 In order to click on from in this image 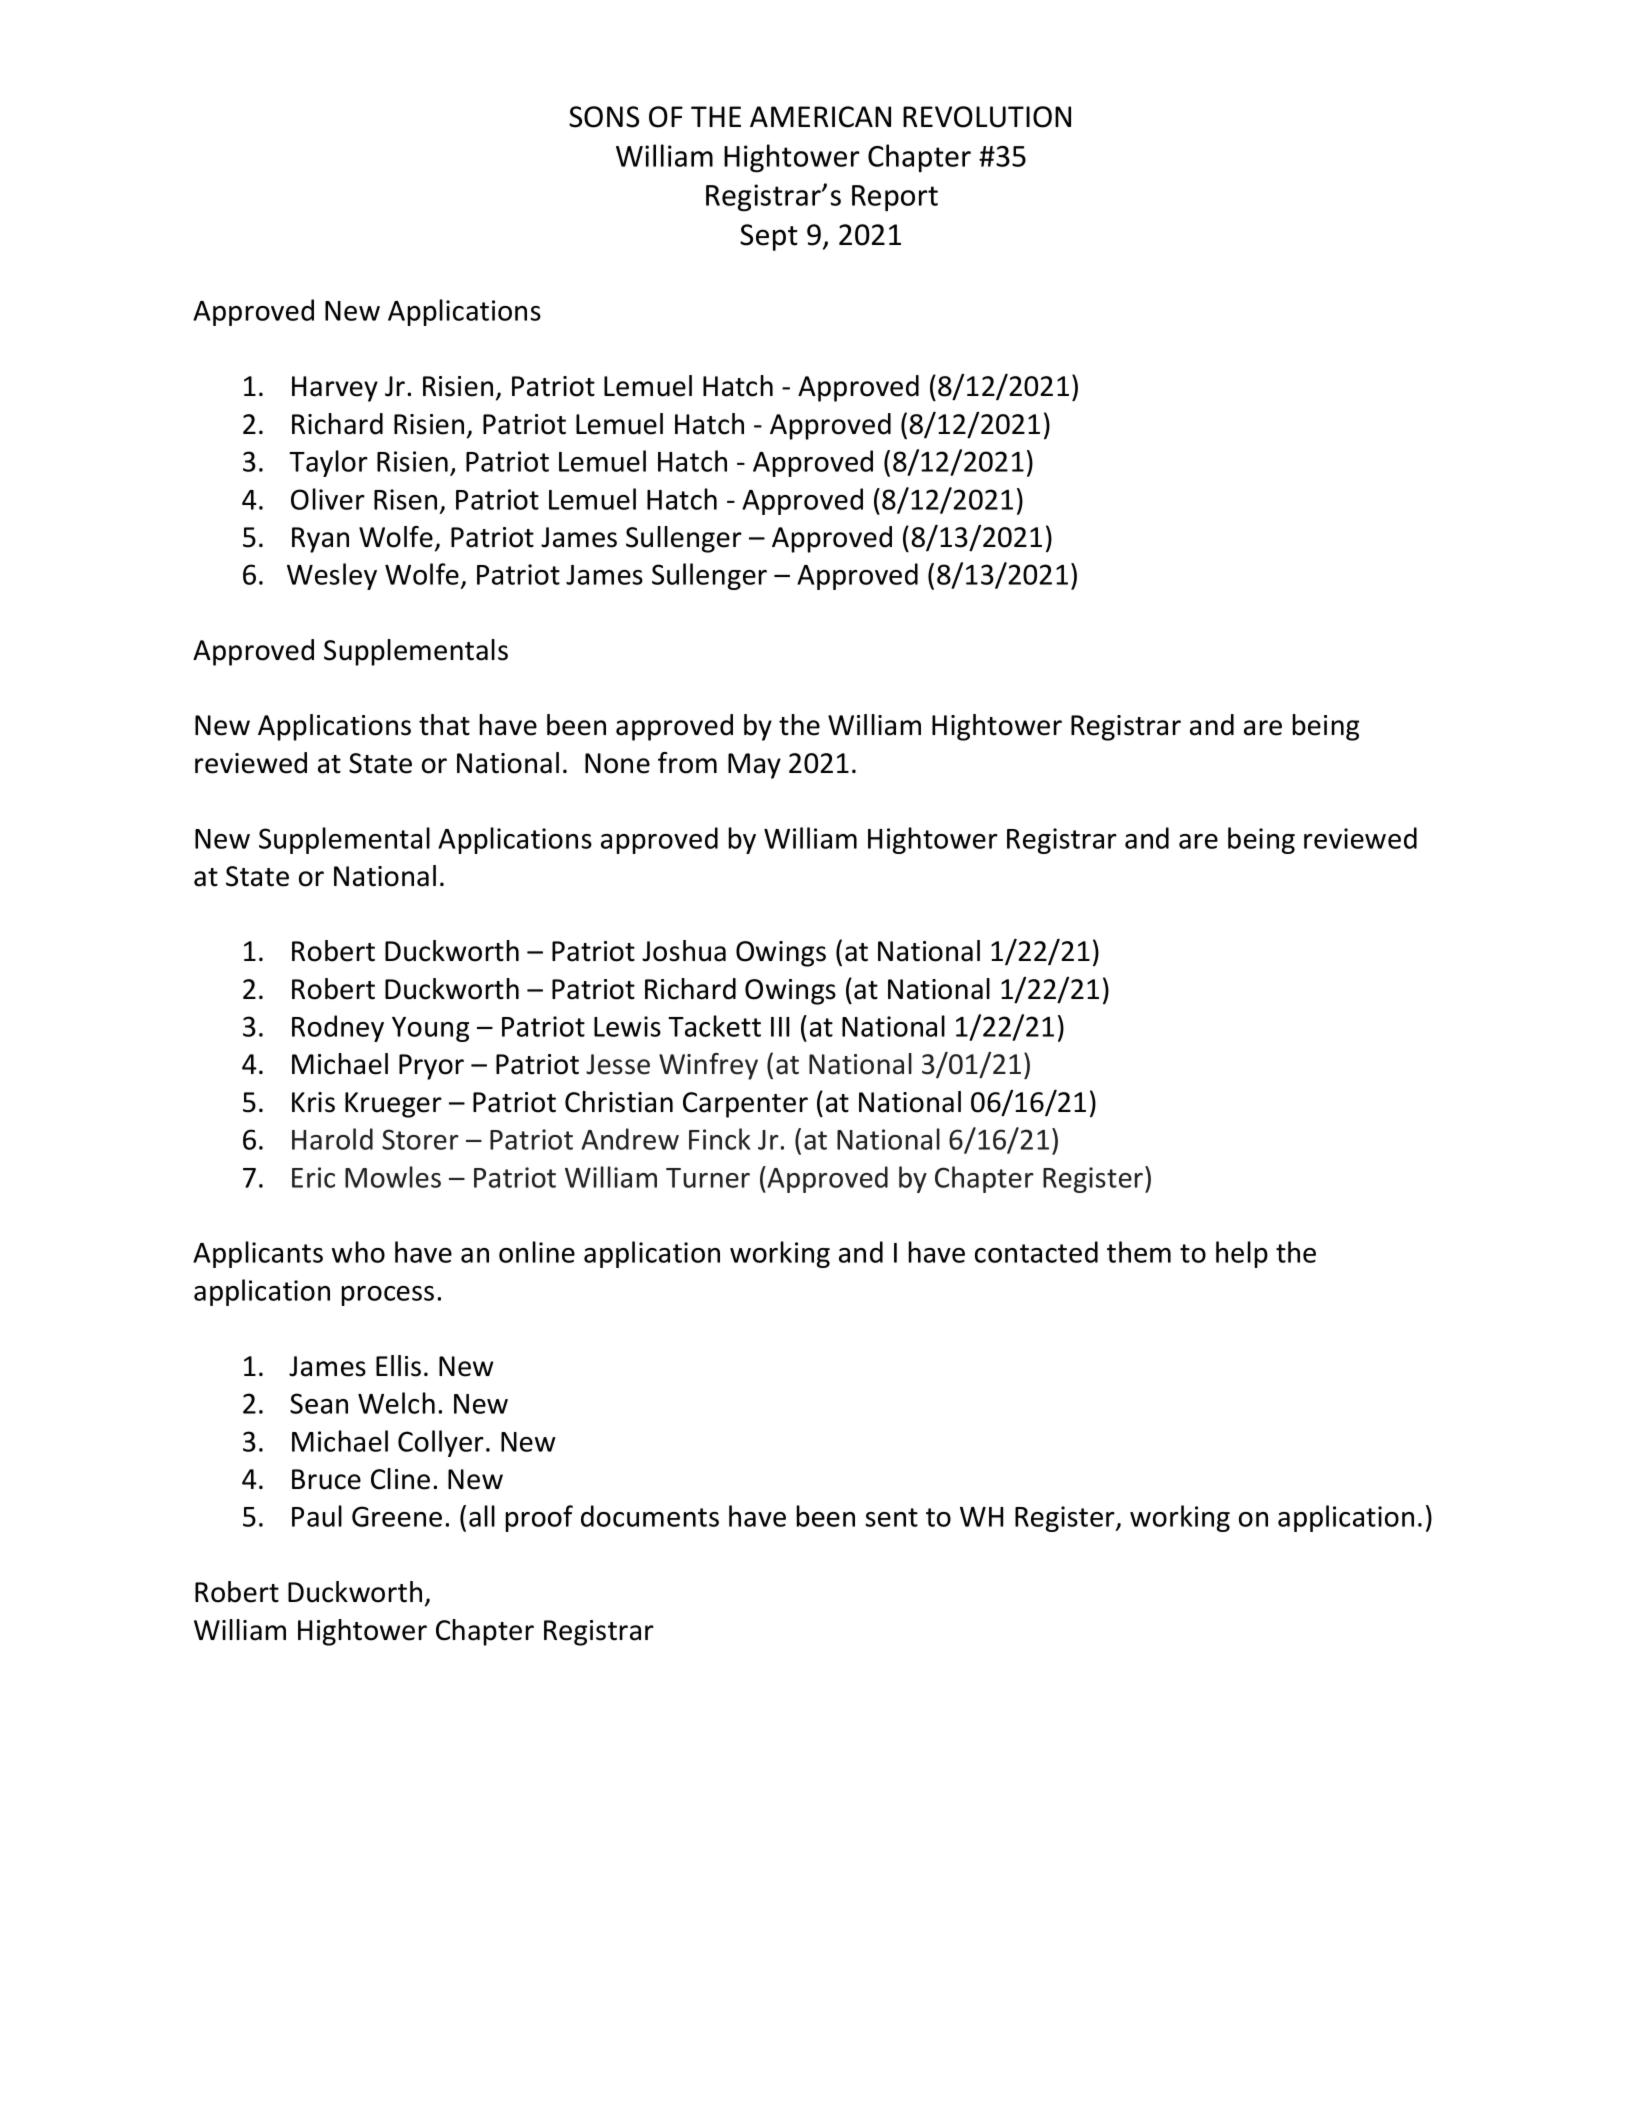, I will do `click(687, 763)`.
